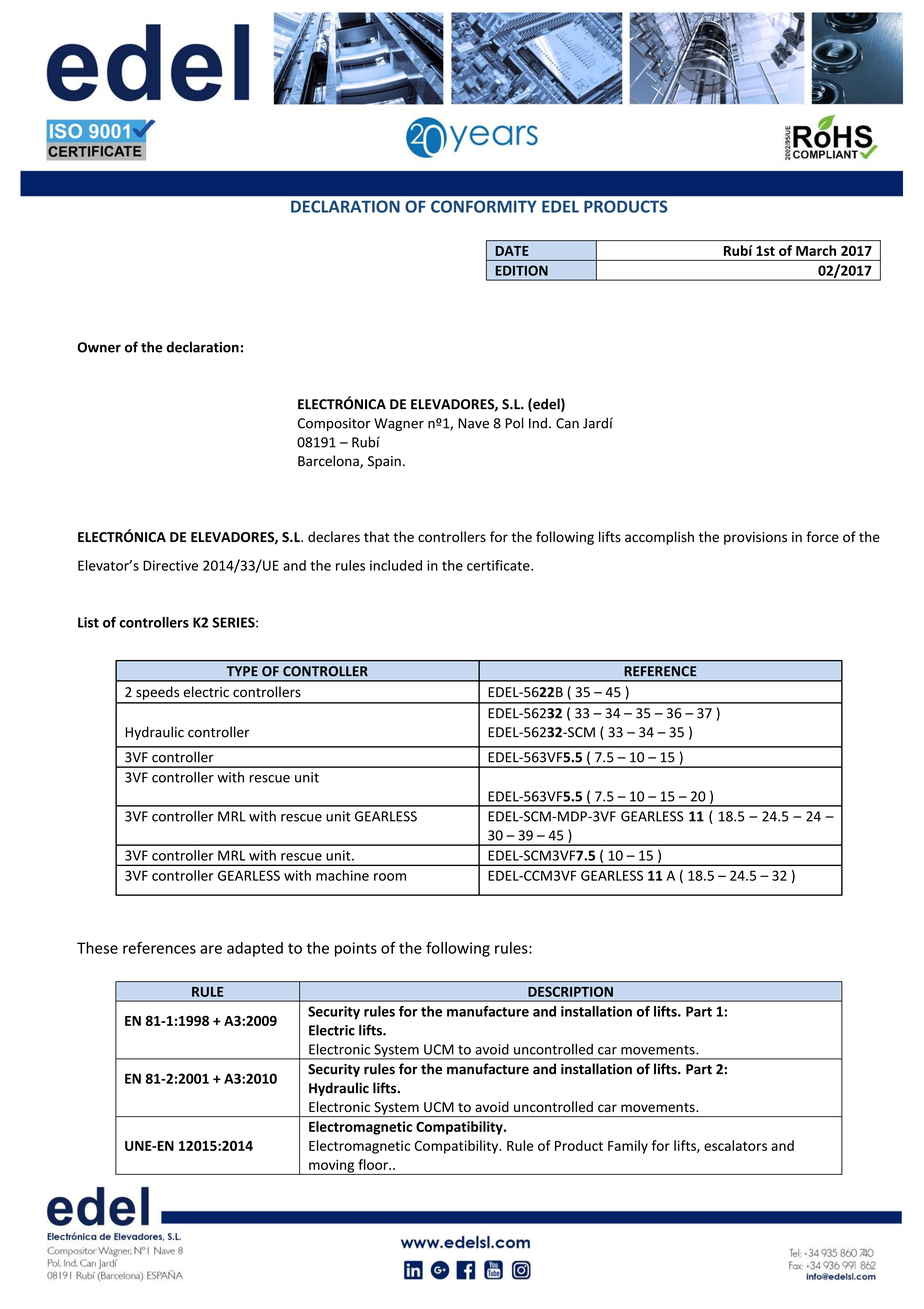 The image size is (924, 1309). I want to click on CONFORMITY, so click(484, 206).
